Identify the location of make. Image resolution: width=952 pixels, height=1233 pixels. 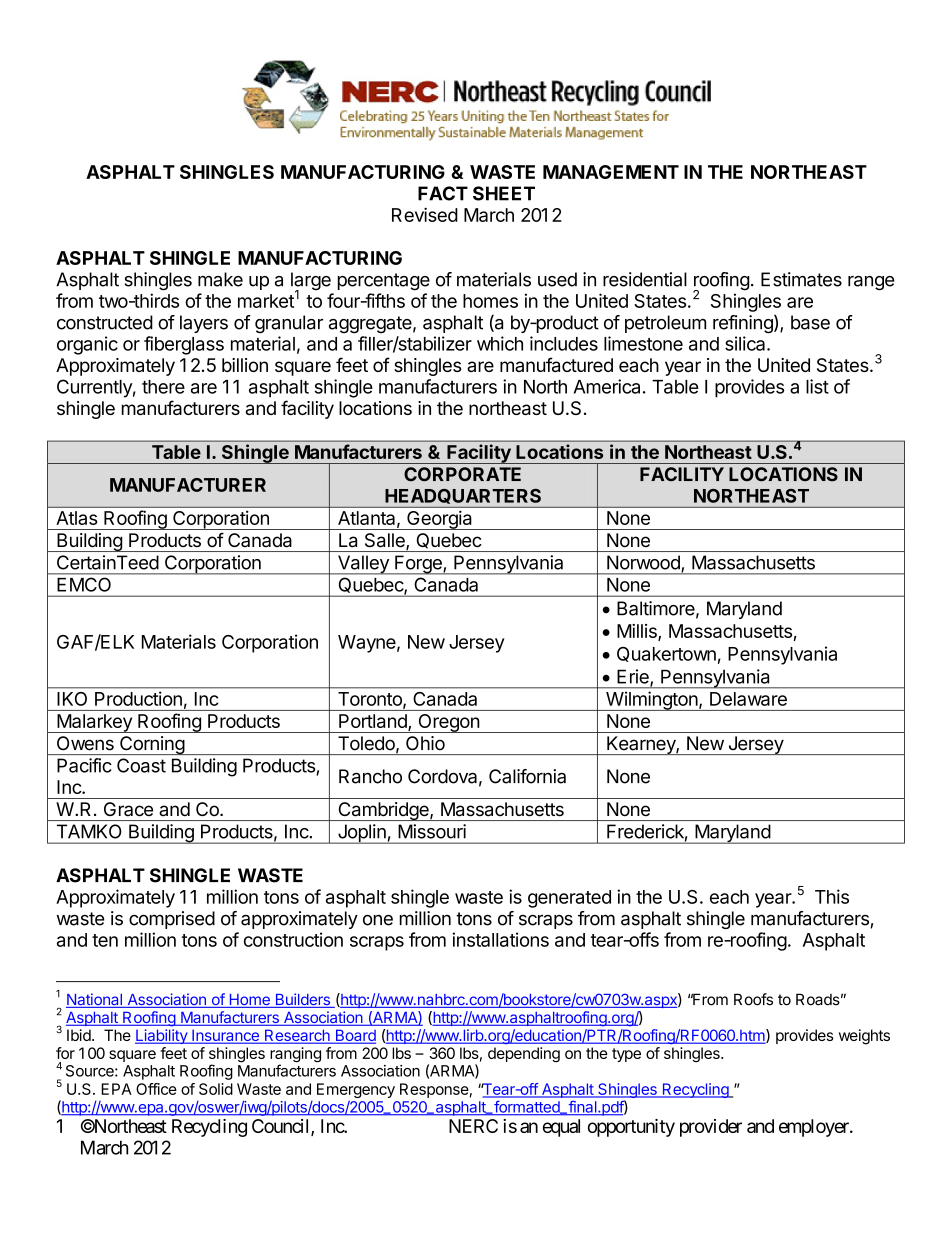
(220, 279).
